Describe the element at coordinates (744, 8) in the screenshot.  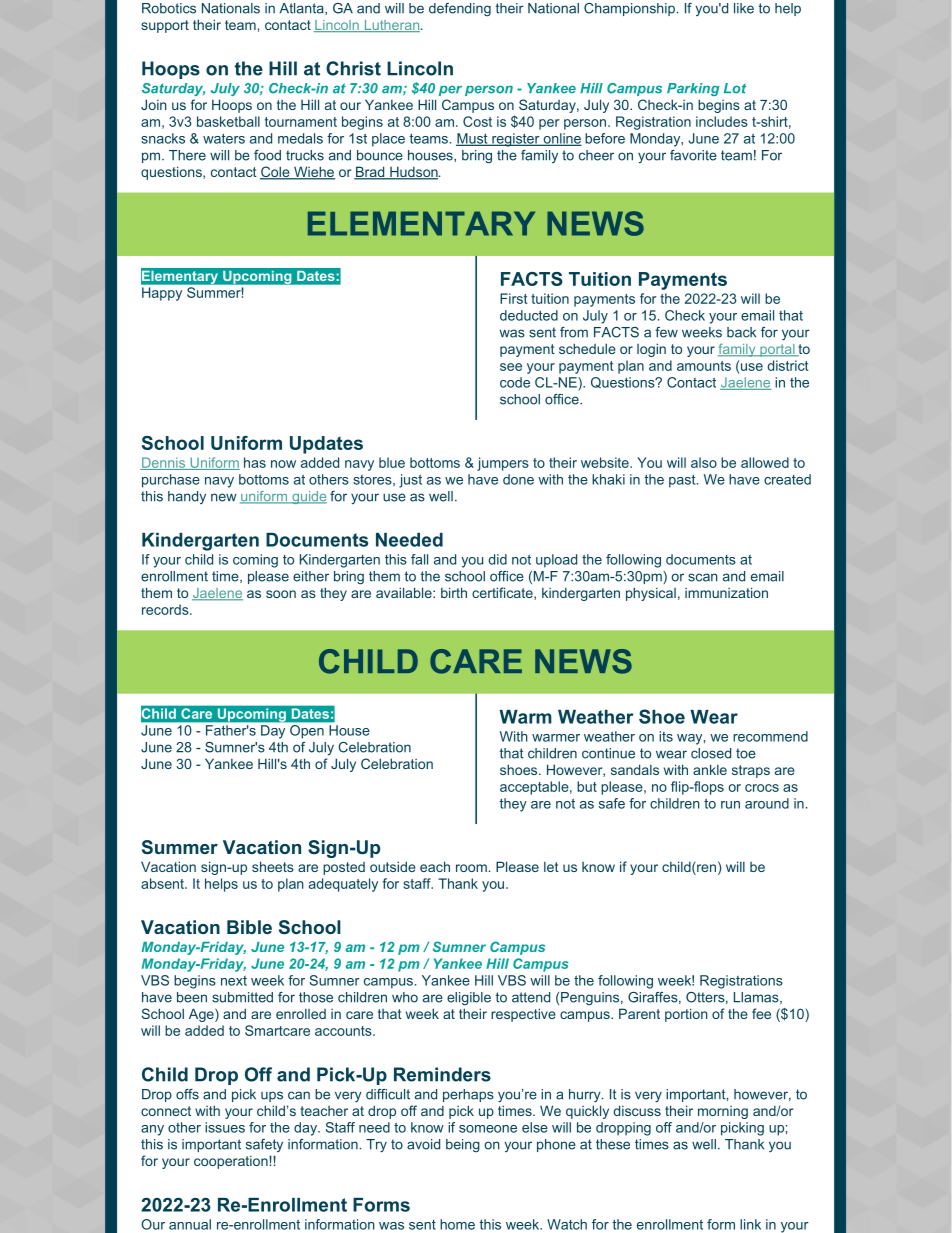
I see `like` at that location.
